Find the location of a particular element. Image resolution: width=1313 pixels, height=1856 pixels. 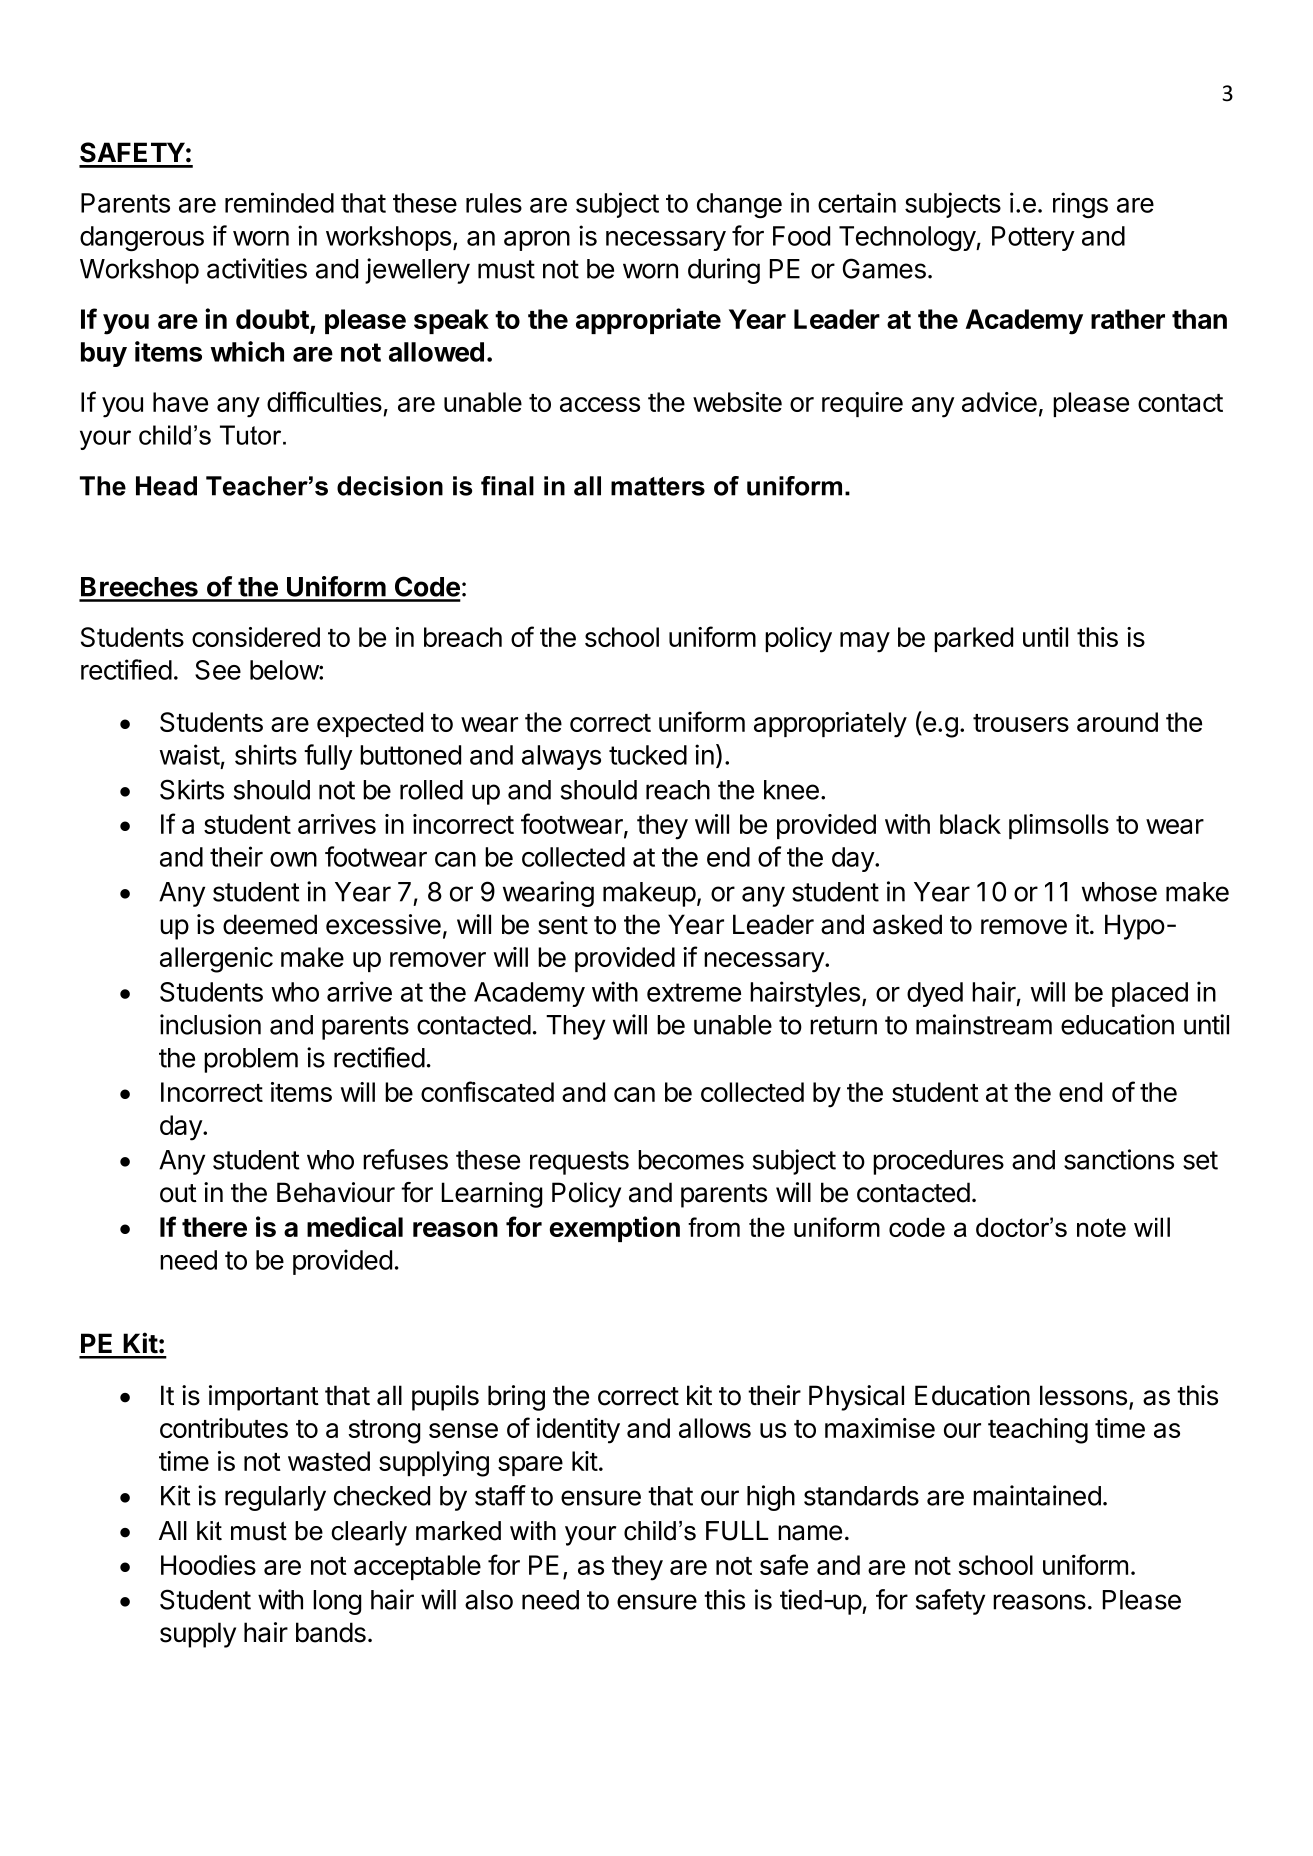

also is located at coordinates (489, 1600).
